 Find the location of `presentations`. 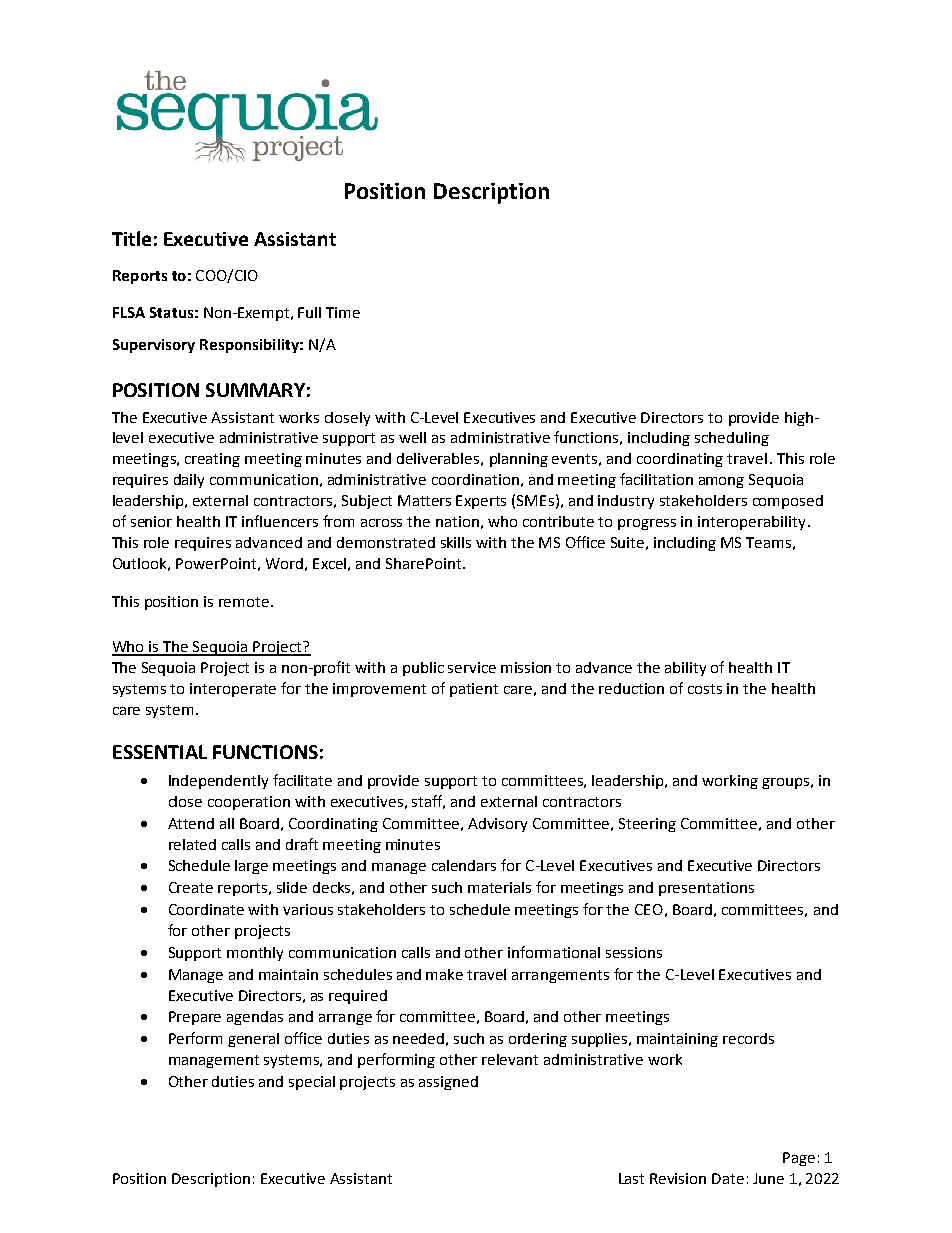

presentations is located at coordinates (706, 889).
